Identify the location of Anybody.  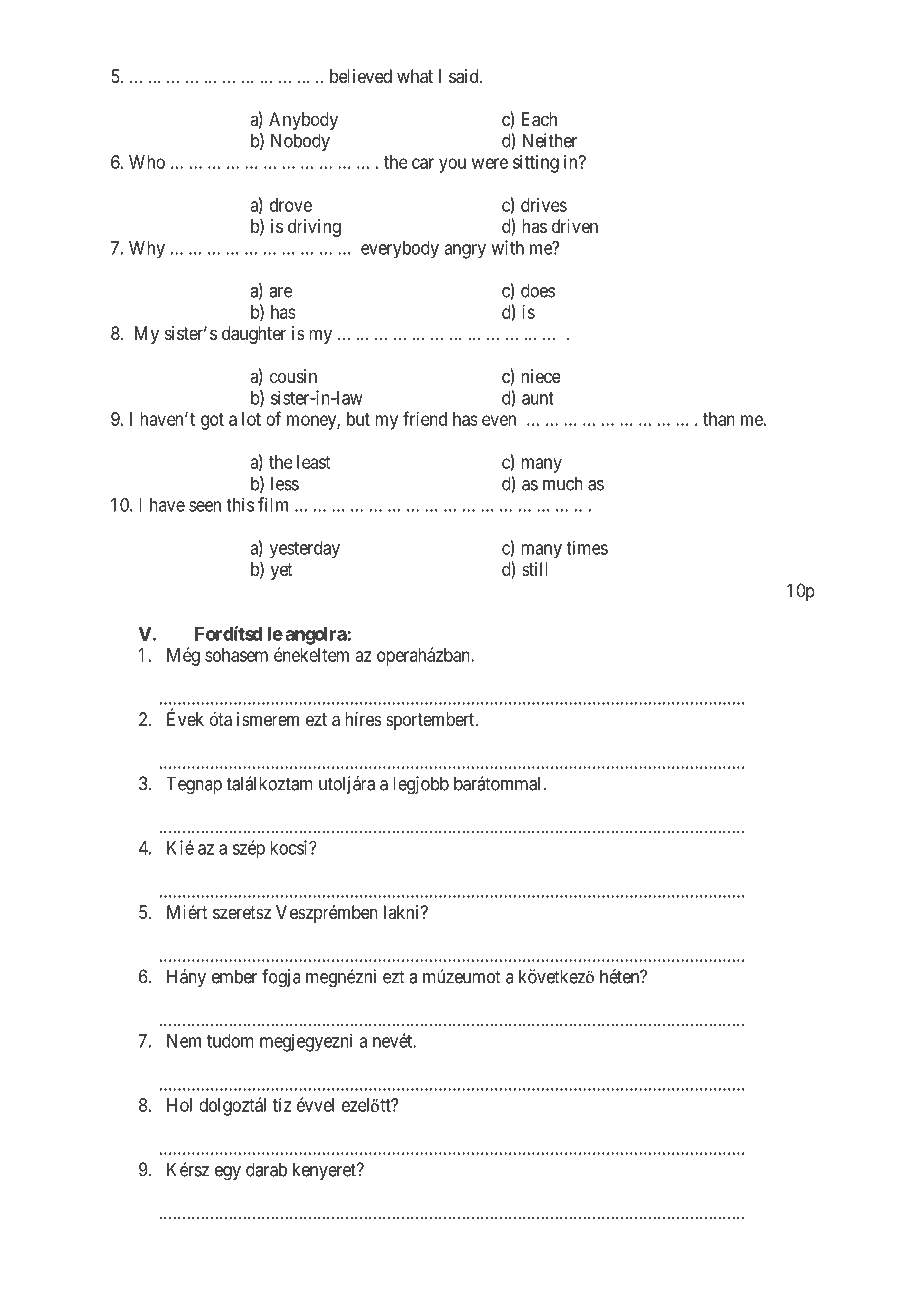
(303, 121).
